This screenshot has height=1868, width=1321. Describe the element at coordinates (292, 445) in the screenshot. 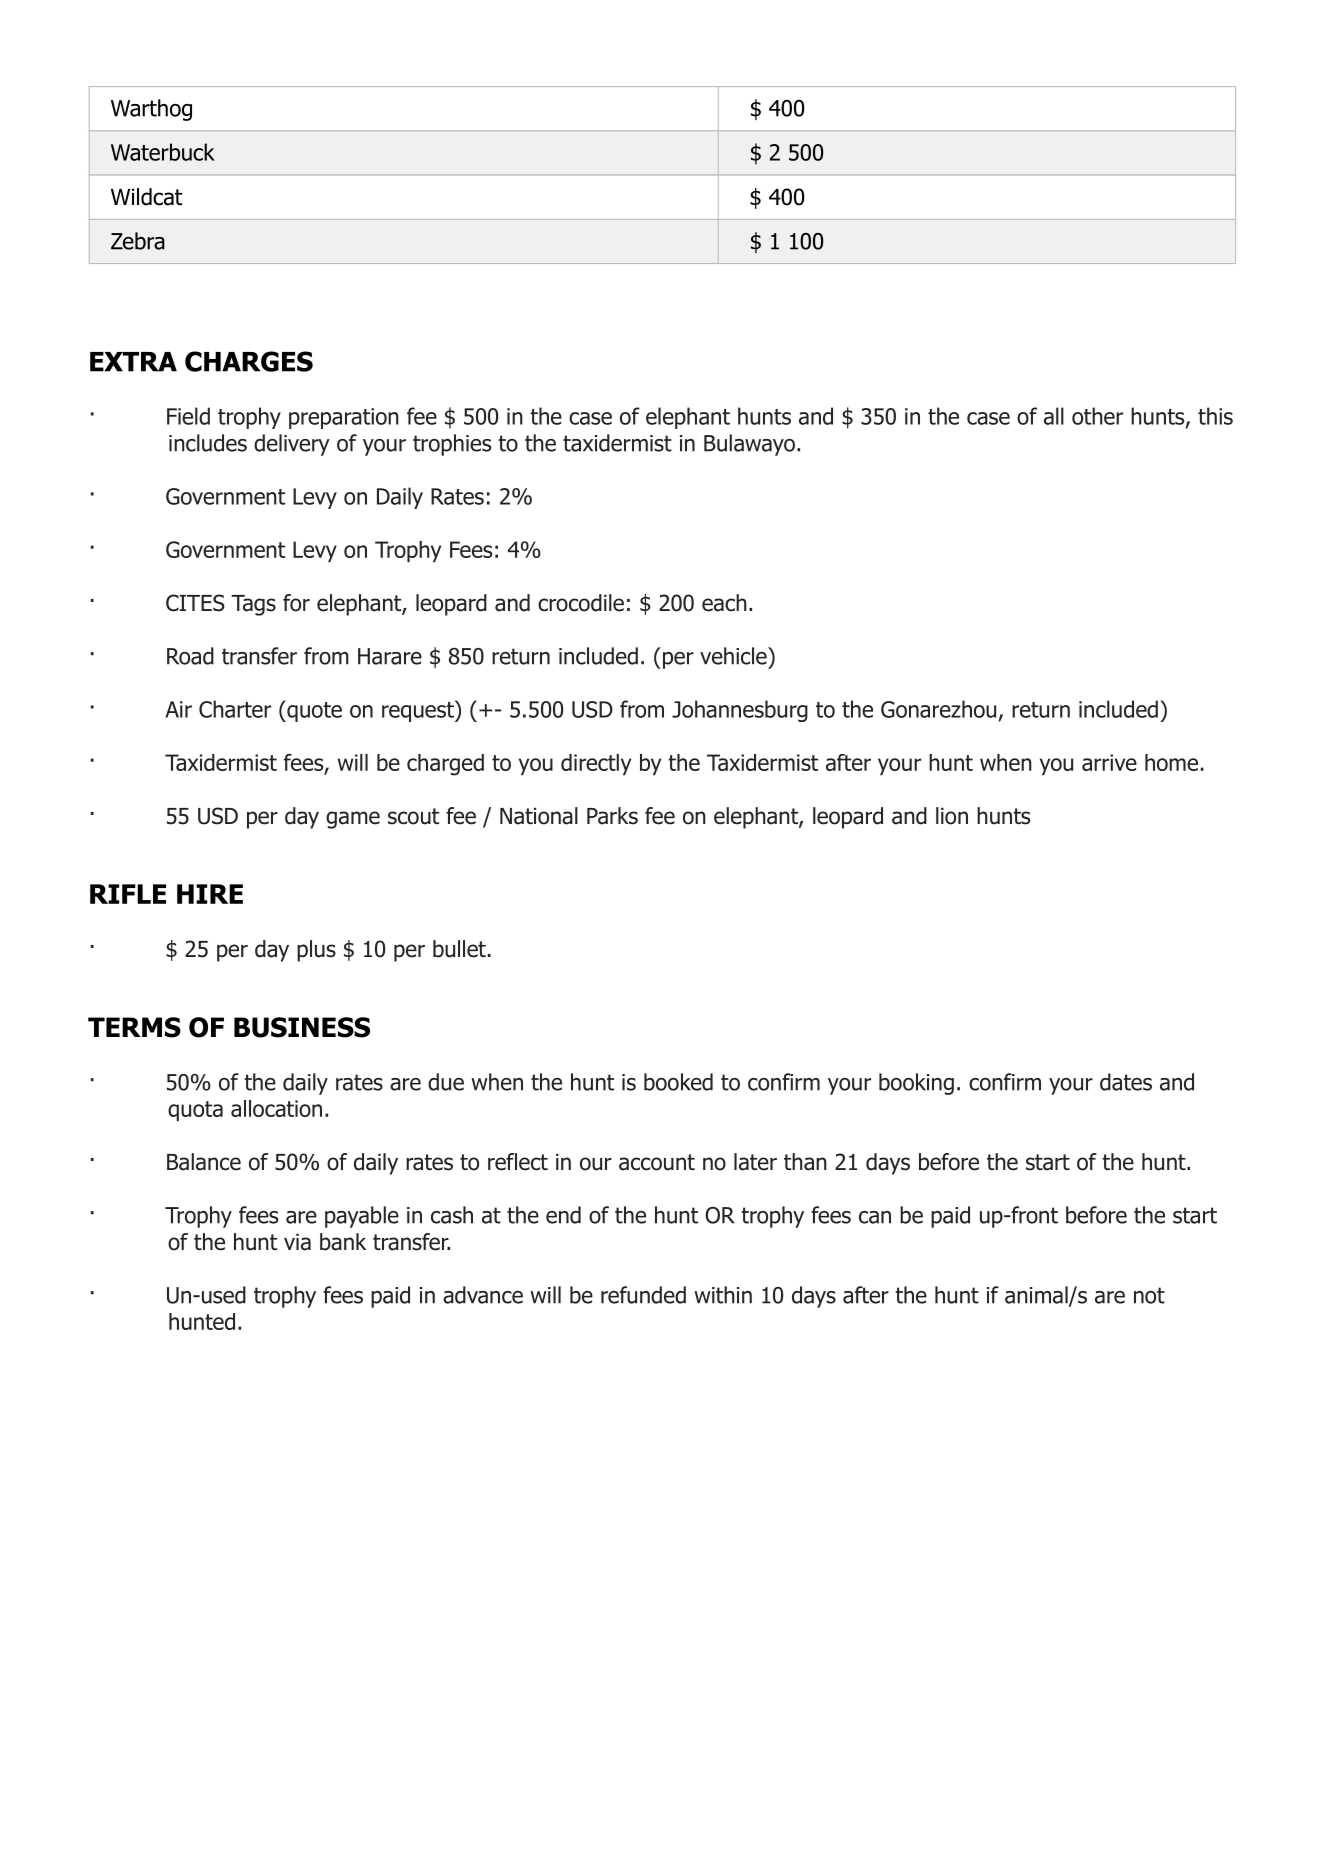

I see `delivery` at that location.
